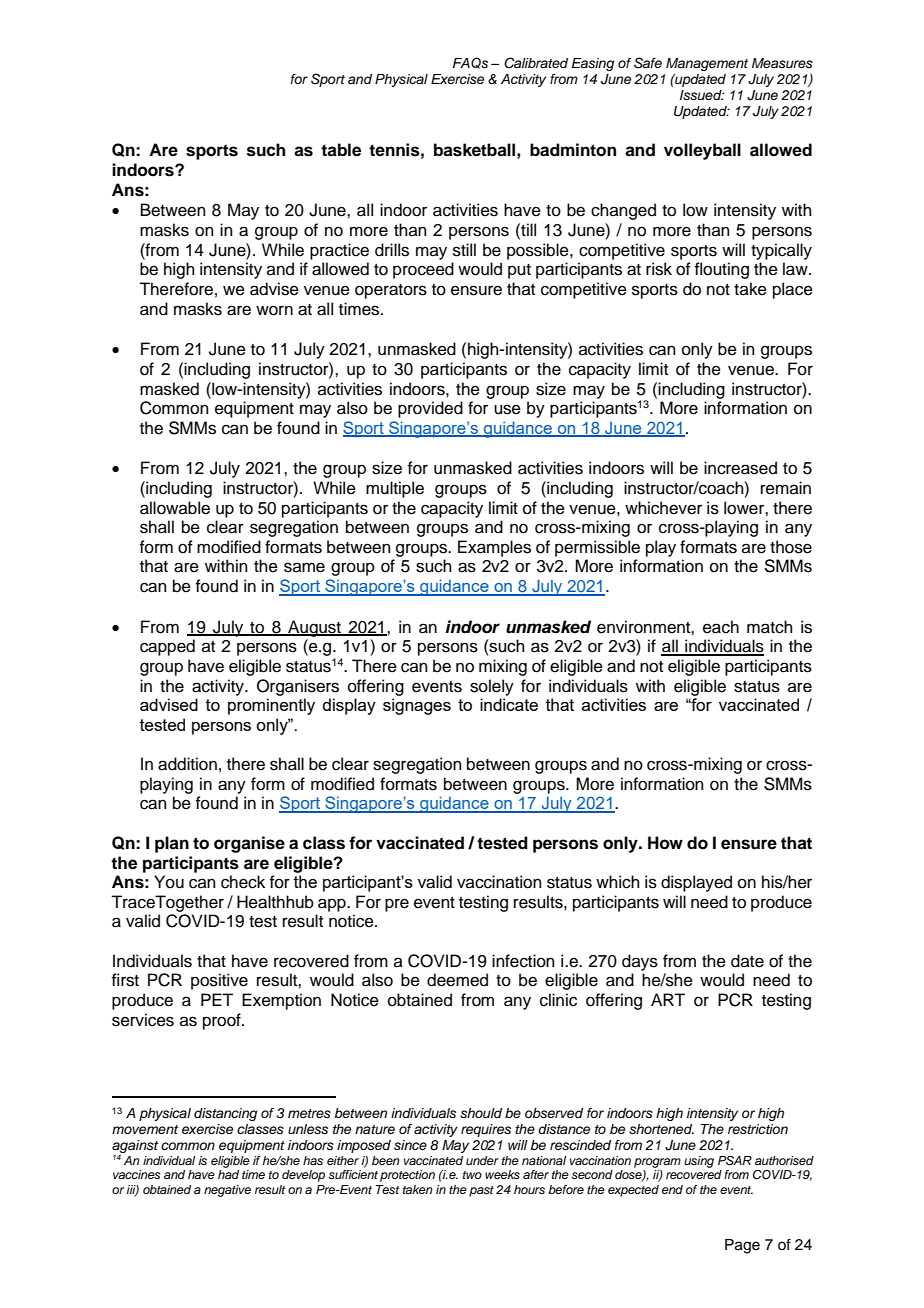 The image size is (924, 1308). What do you see at coordinates (492, 687) in the screenshot?
I see `solely` at bounding box center [492, 687].
